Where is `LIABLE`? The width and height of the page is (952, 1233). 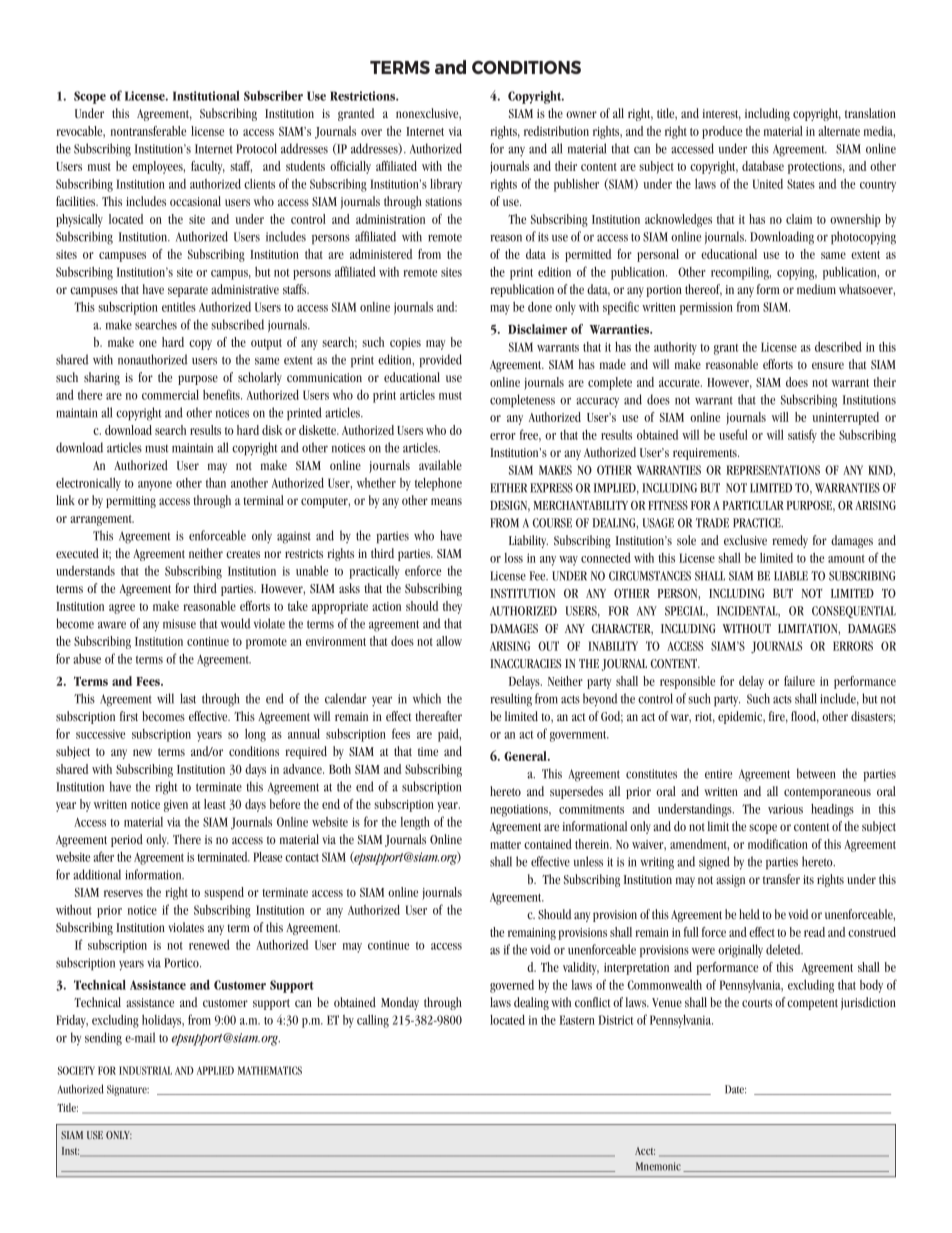
LIABLE is located at coordinates (791, 576).
